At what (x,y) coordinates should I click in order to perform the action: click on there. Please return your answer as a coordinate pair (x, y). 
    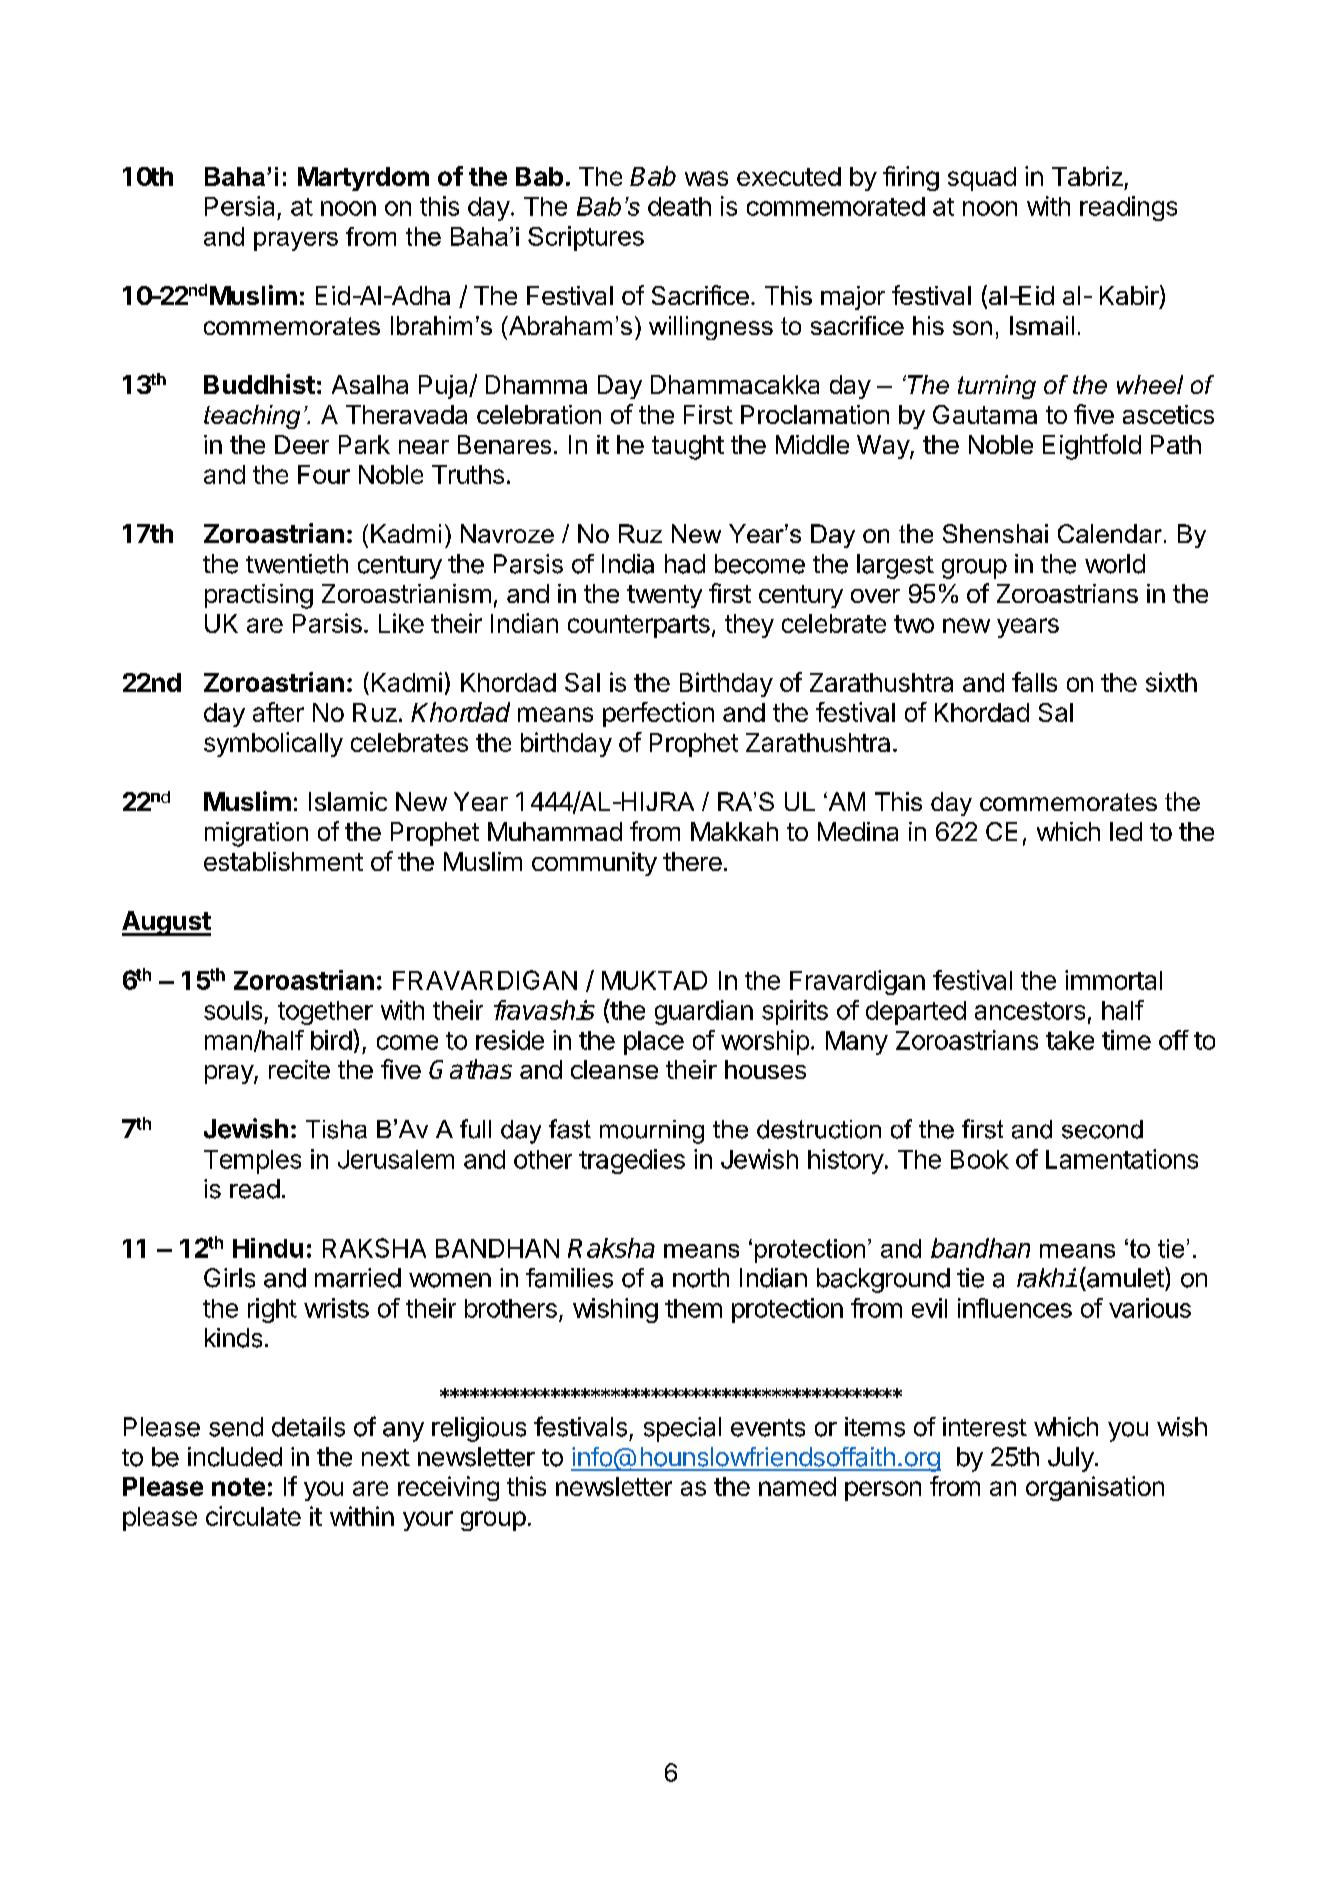
    Looking at the image, I should click on (692, 861).
